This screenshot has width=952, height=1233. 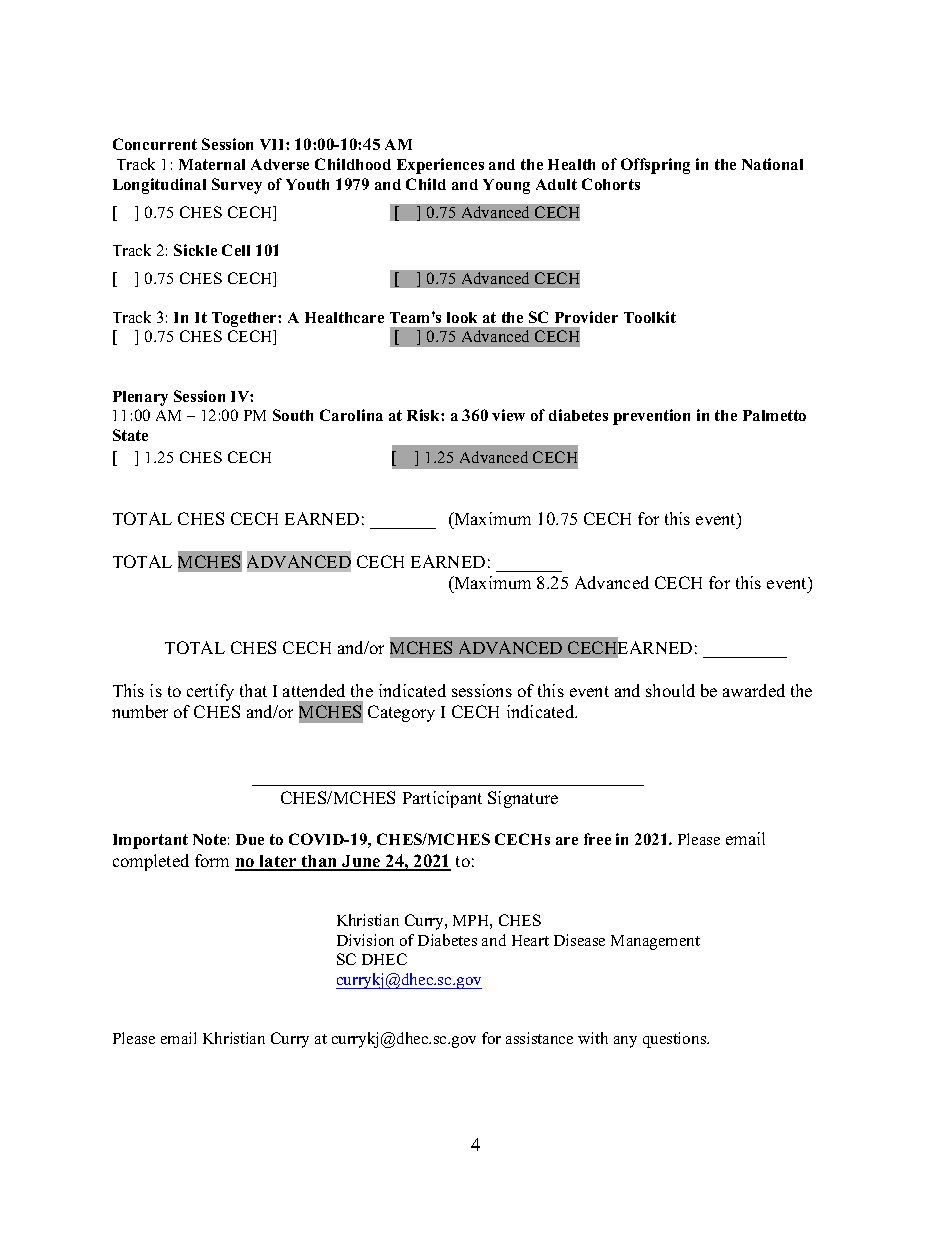 What do you see at coordinates (210, 692) in the screenshot?
I see `certify` at bounding box center [210, 692].
